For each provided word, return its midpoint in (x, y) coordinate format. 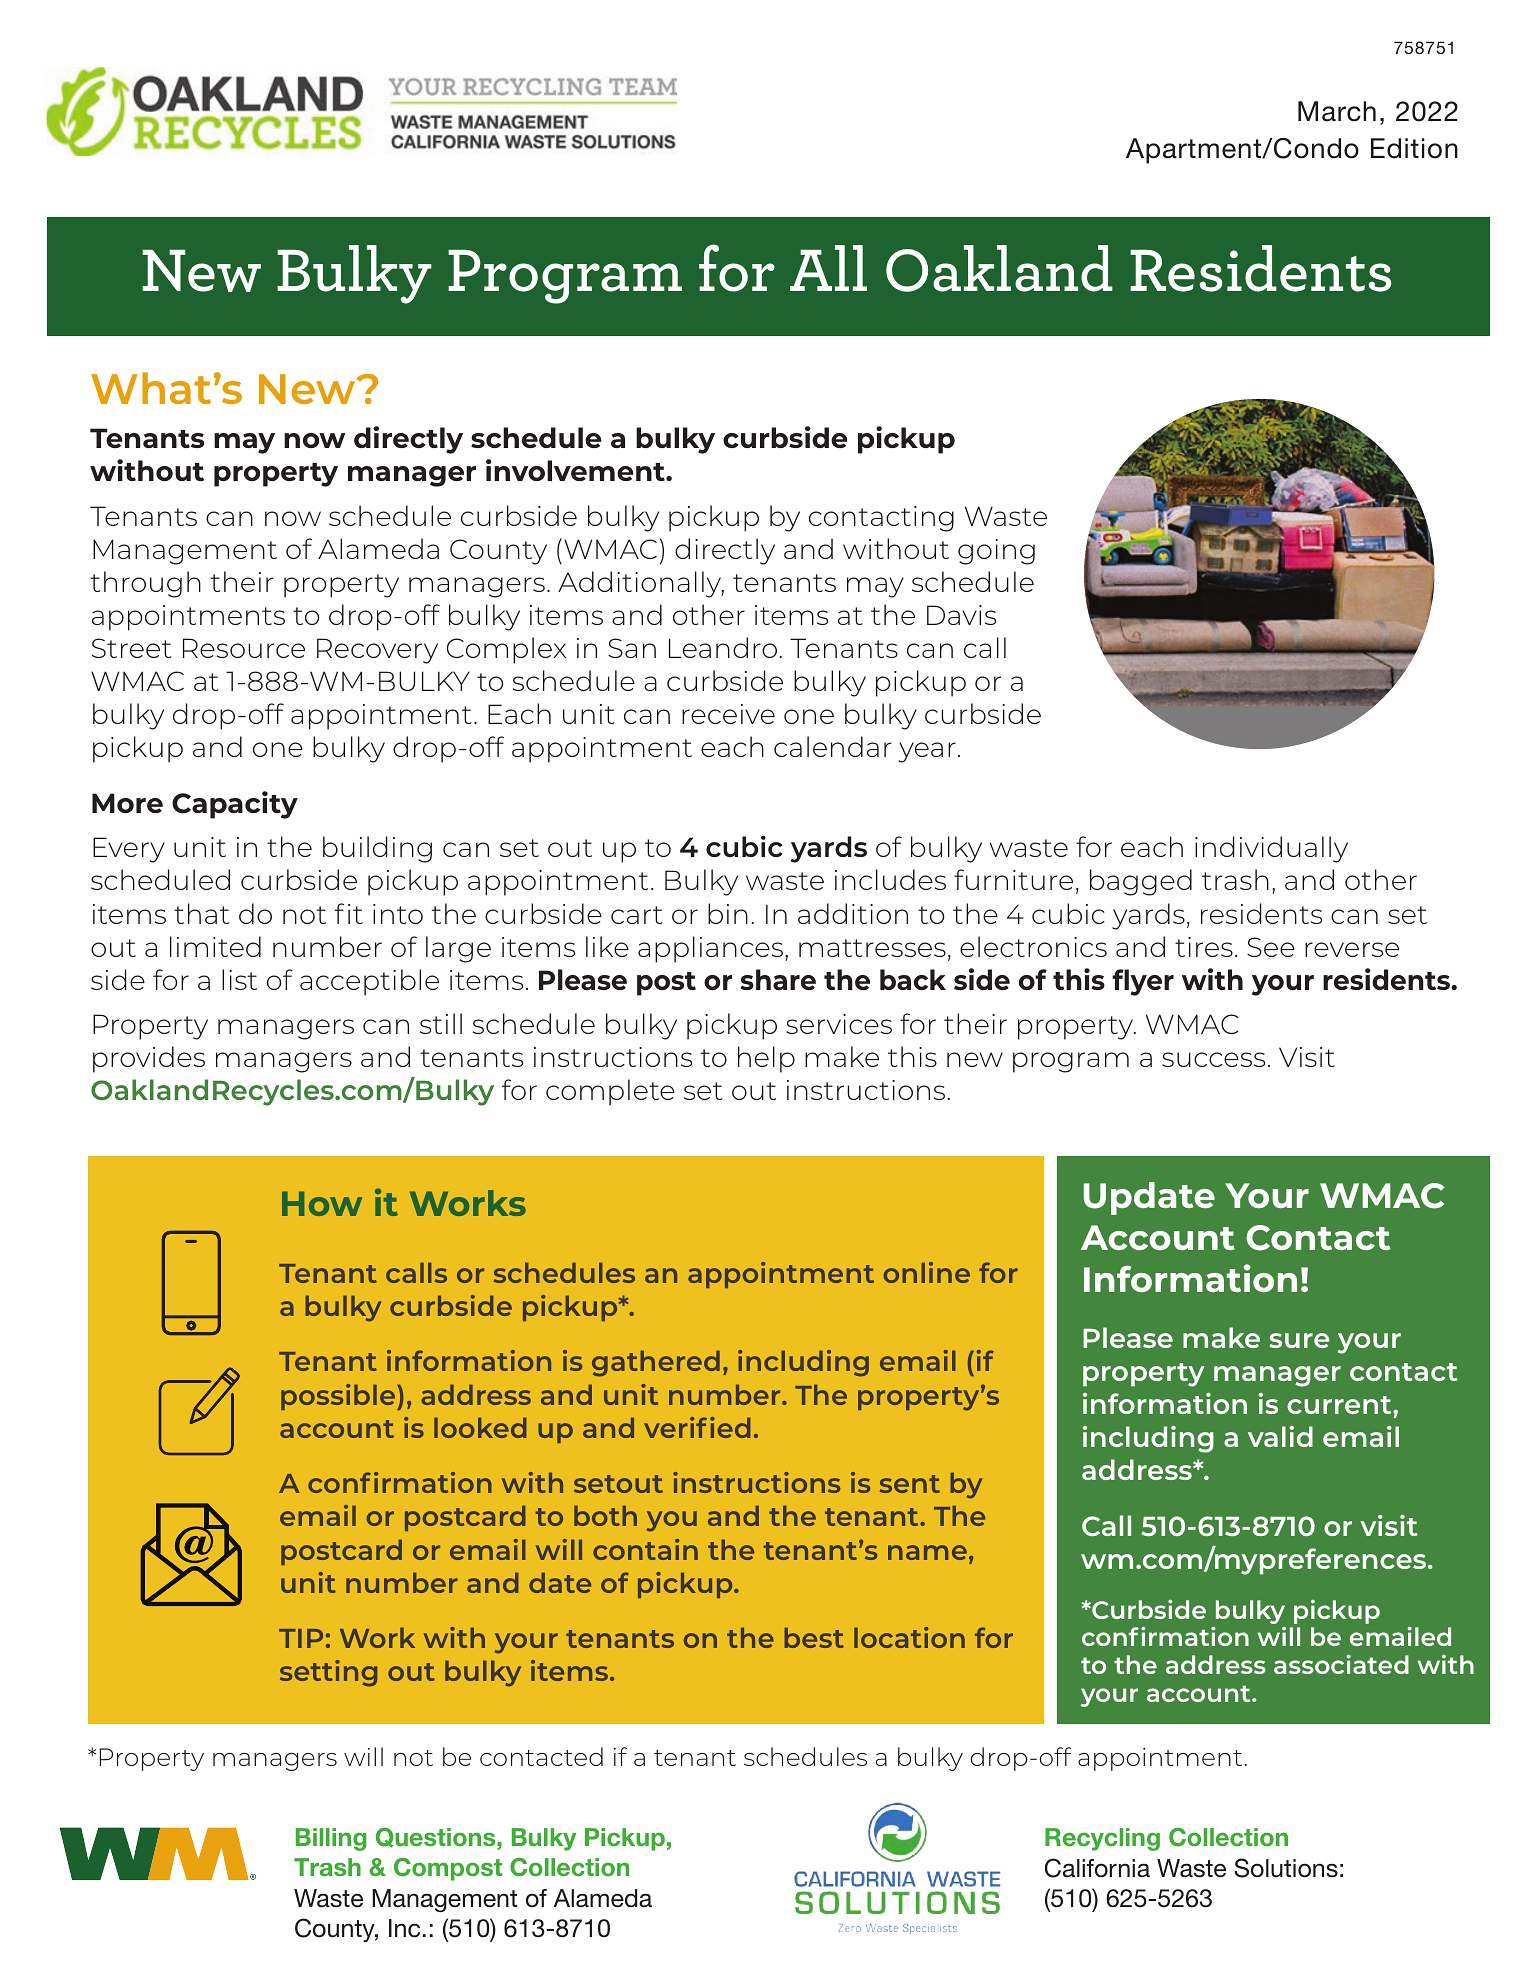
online (927, 1272)
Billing (331, 1839)
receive (728, 714)
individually (1271, 849)
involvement (576, 470)
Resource (244, 648)
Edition (1414, 148)
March (1337, 111)
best (814, 1638)
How (322, 1203)
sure (1299, 1340)
